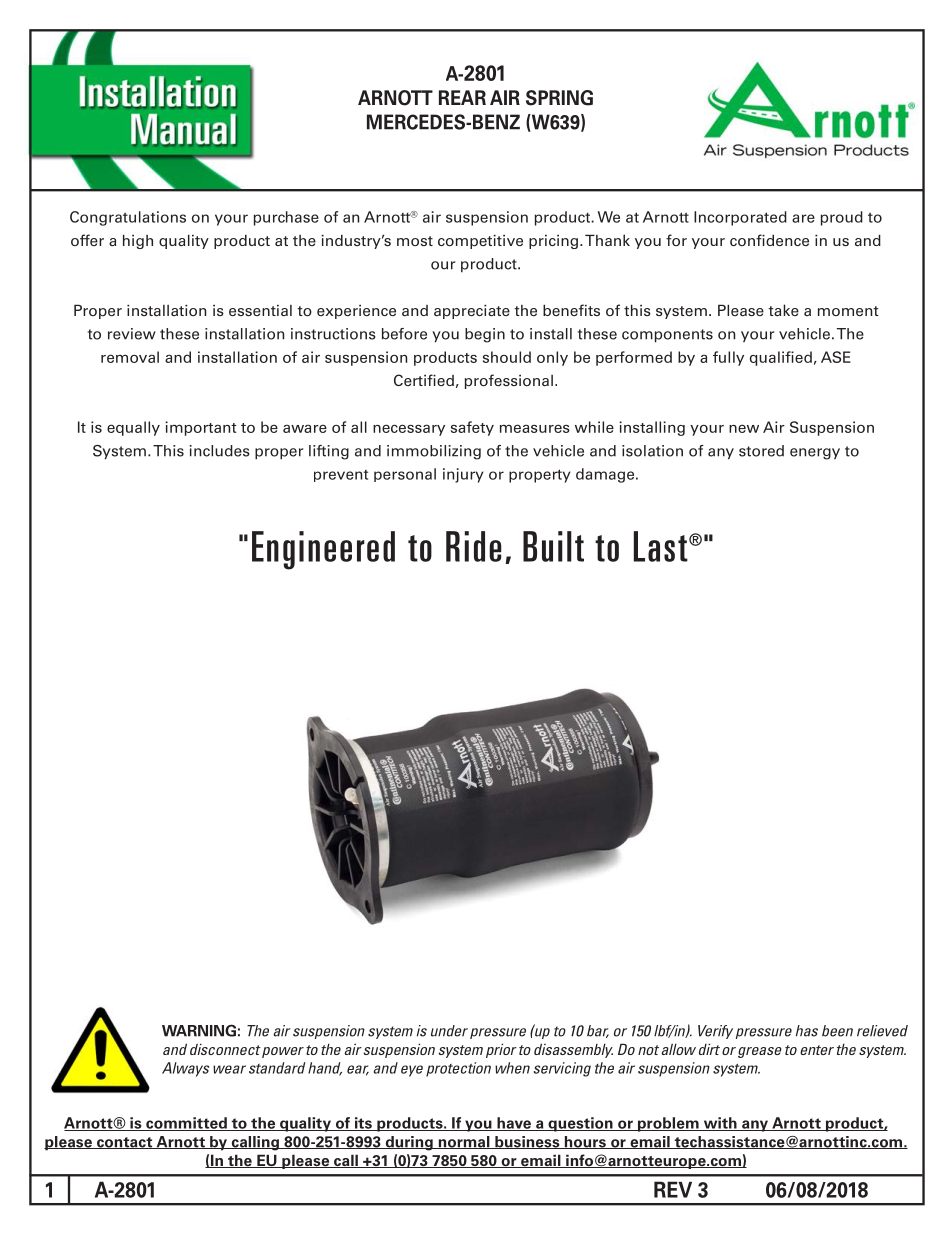 This screenshot has height=1233, width=952. Describe the element at coordinates (186, 1124) in the screenshot. I see `committed` at that location.
